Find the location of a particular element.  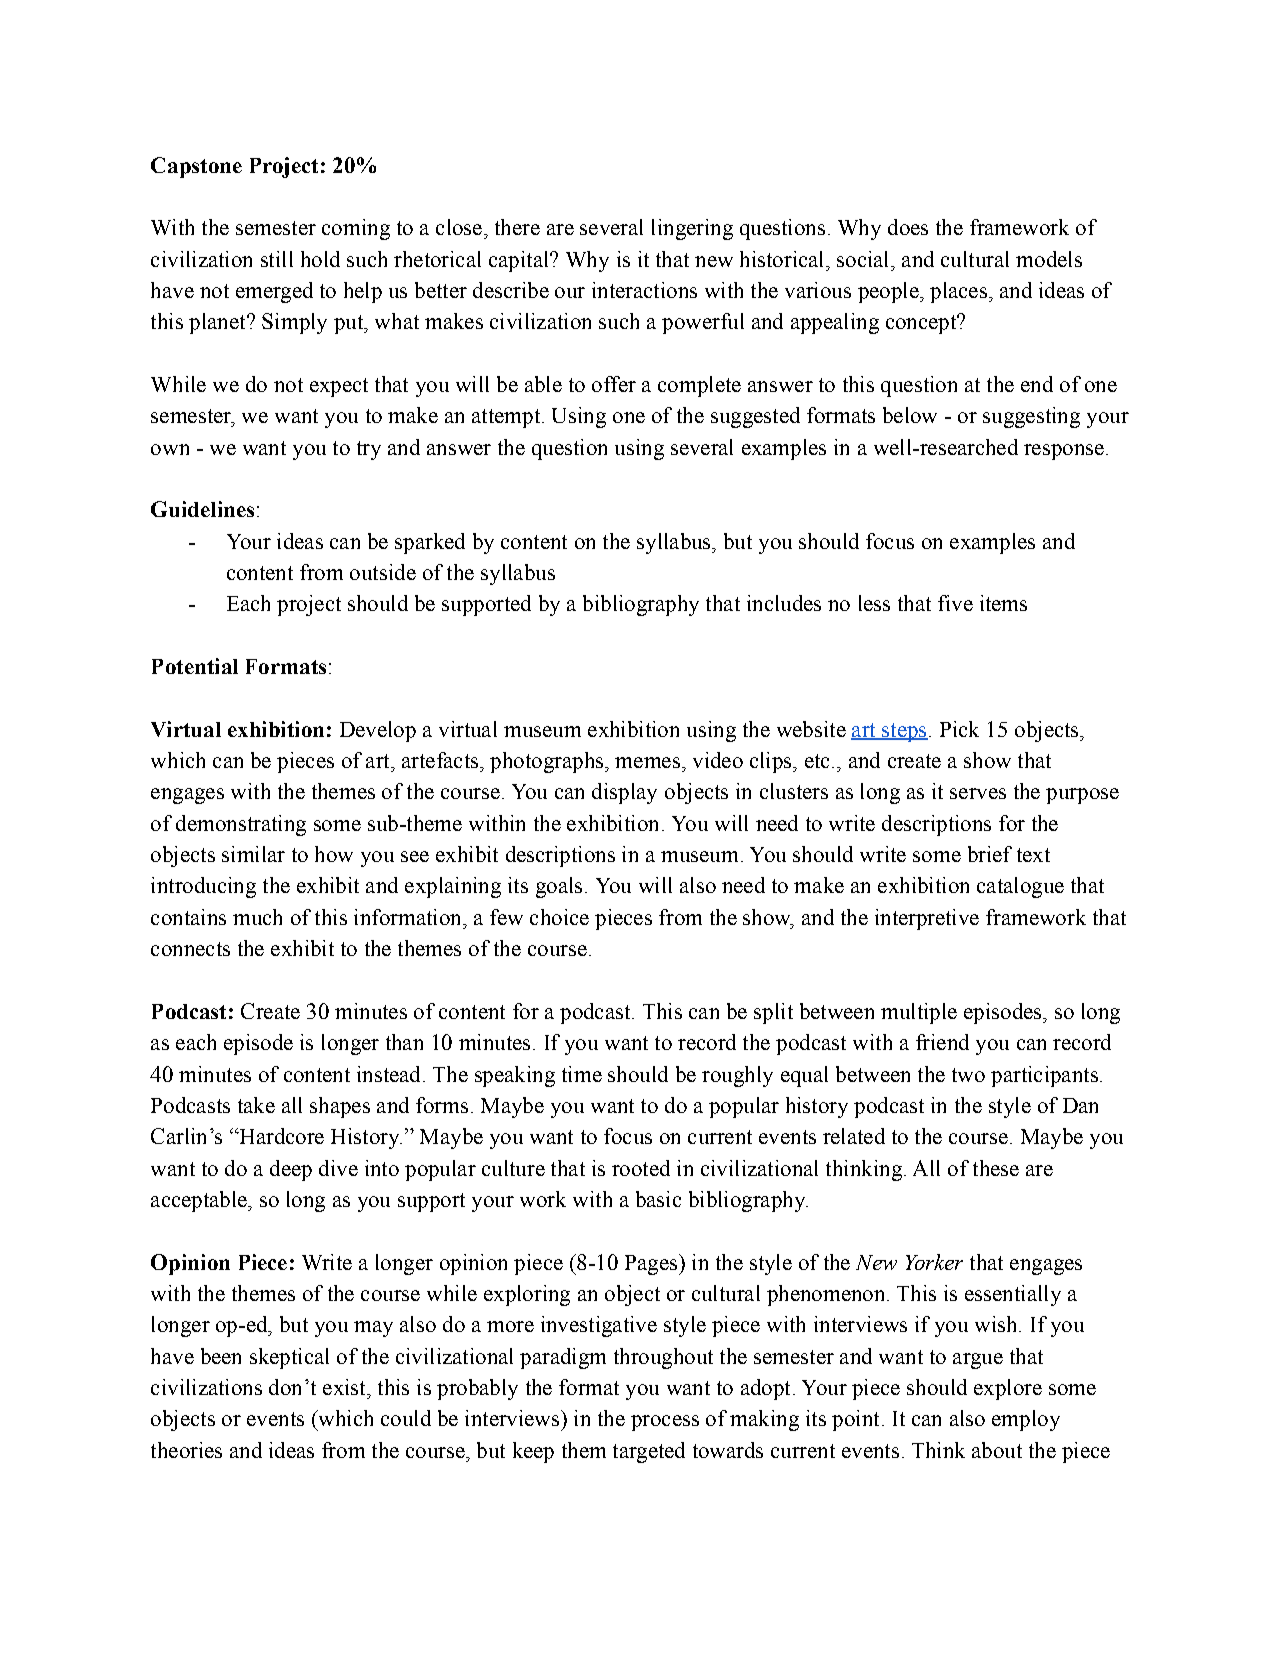

serves is located at coordinates (978, 793).
